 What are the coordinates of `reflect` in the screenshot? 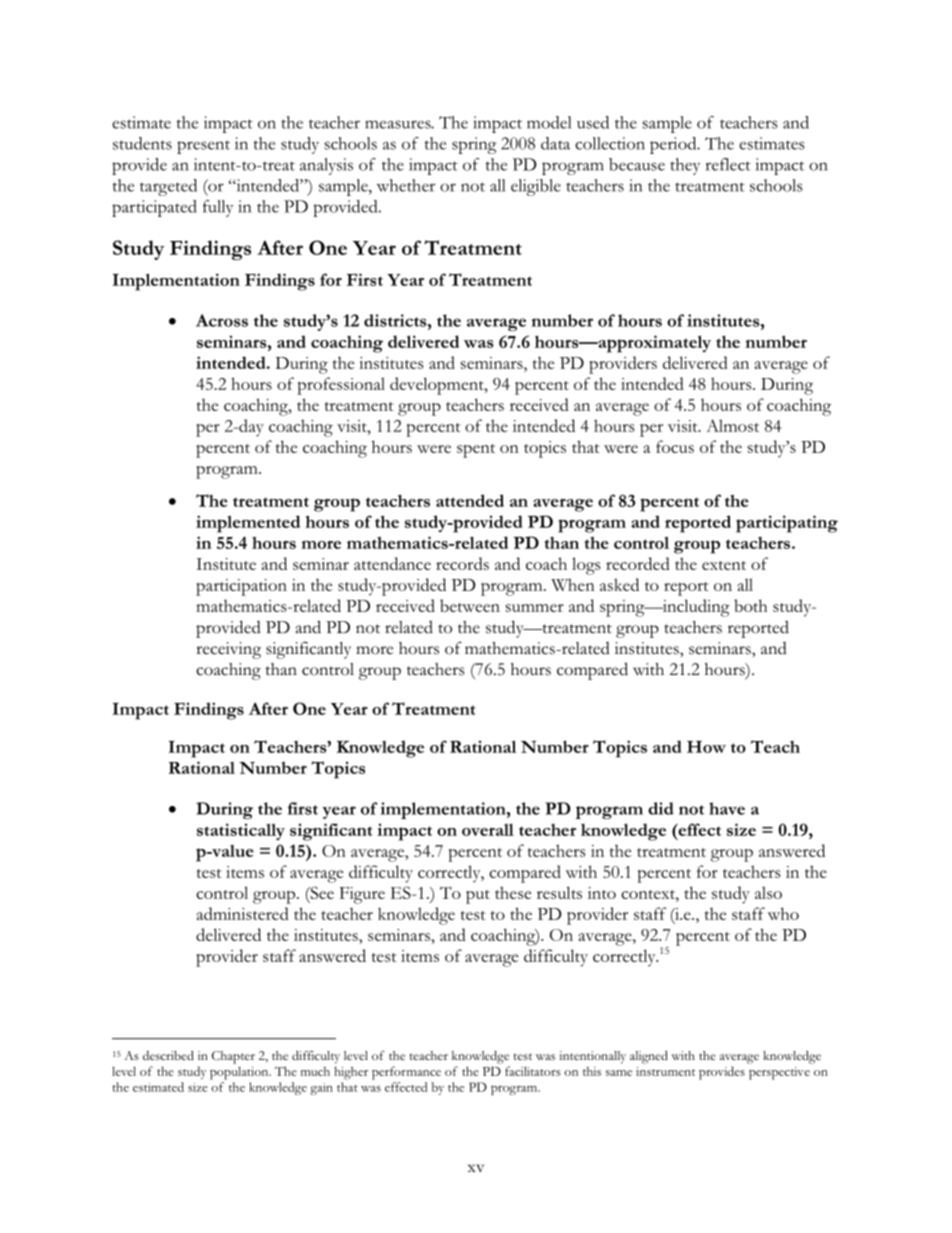 It's located at (728, 164).
